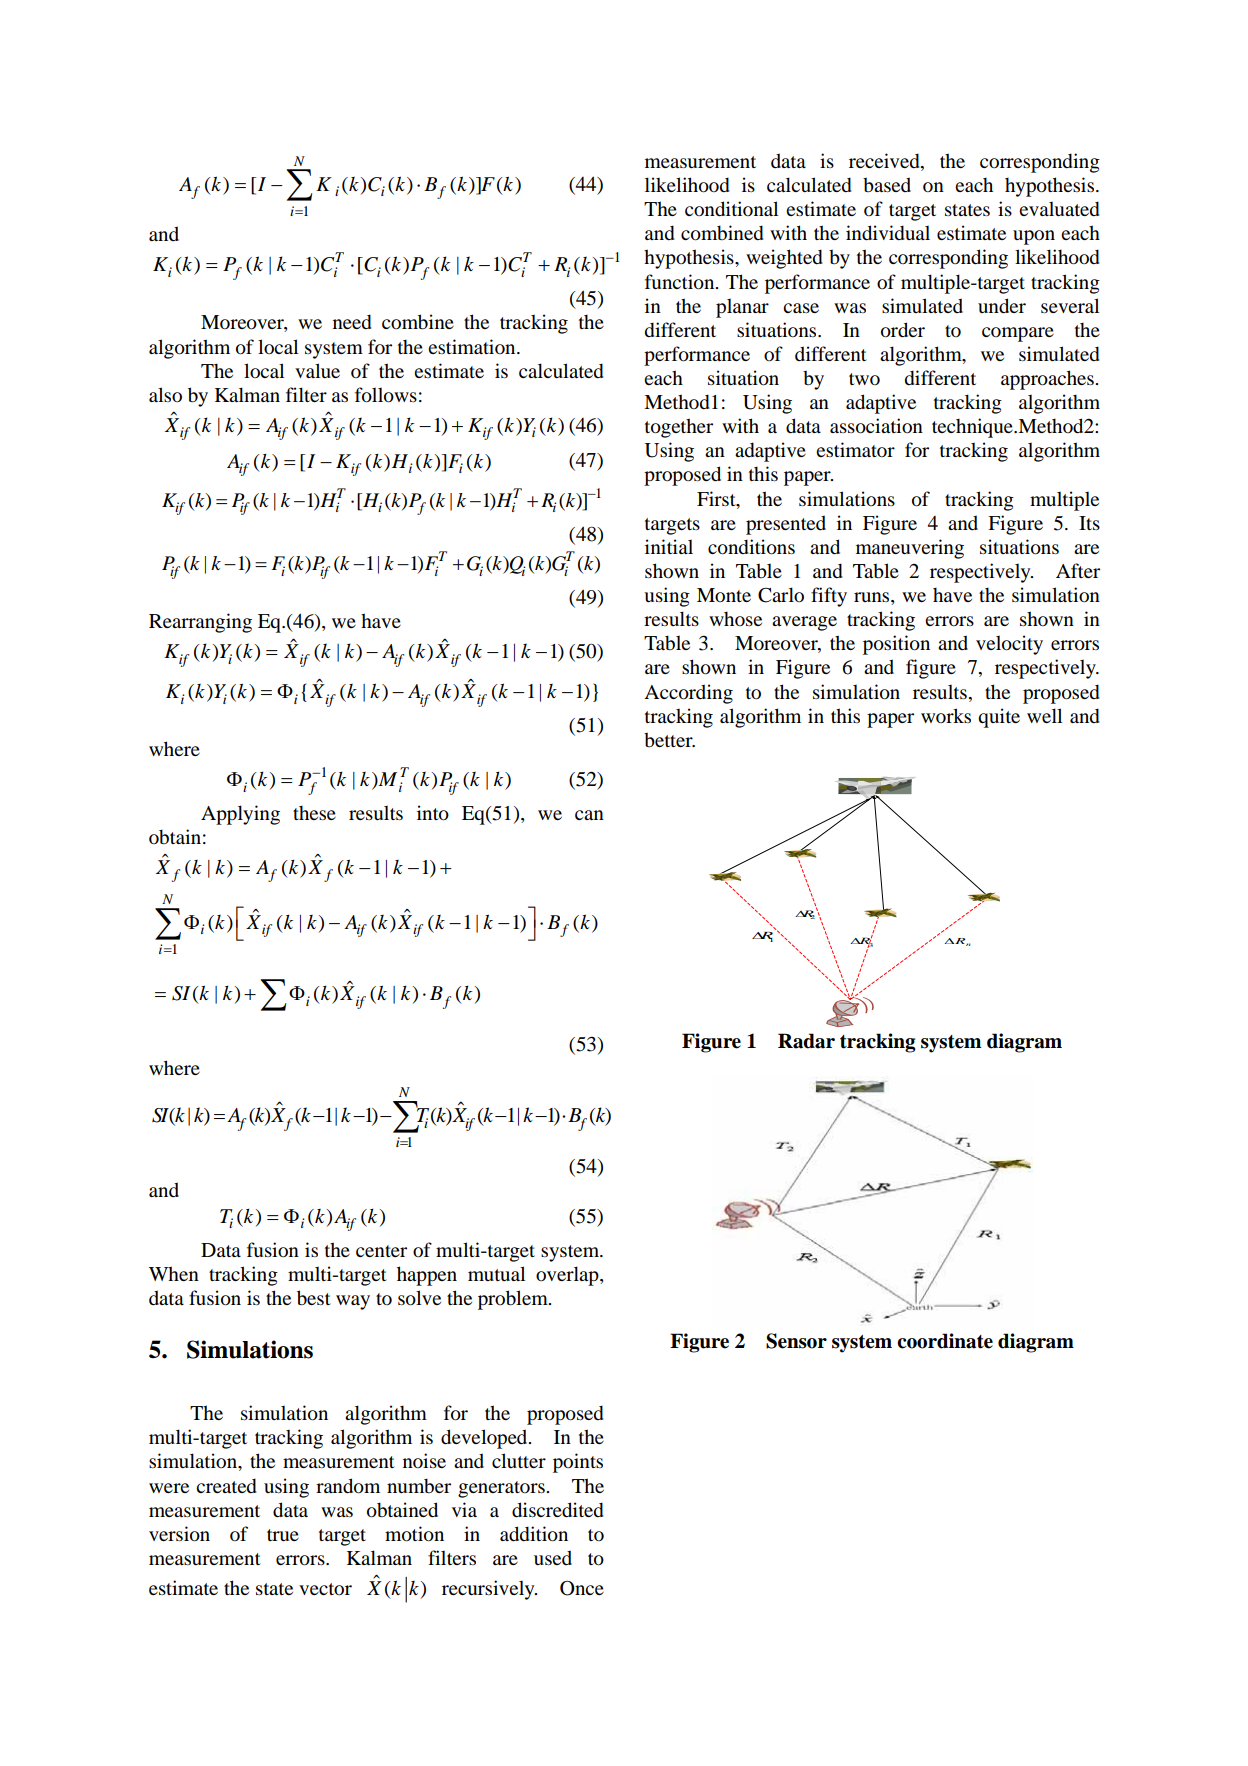 The image size is (1248, 1766). I want to click on center, so click(381, 1251).
